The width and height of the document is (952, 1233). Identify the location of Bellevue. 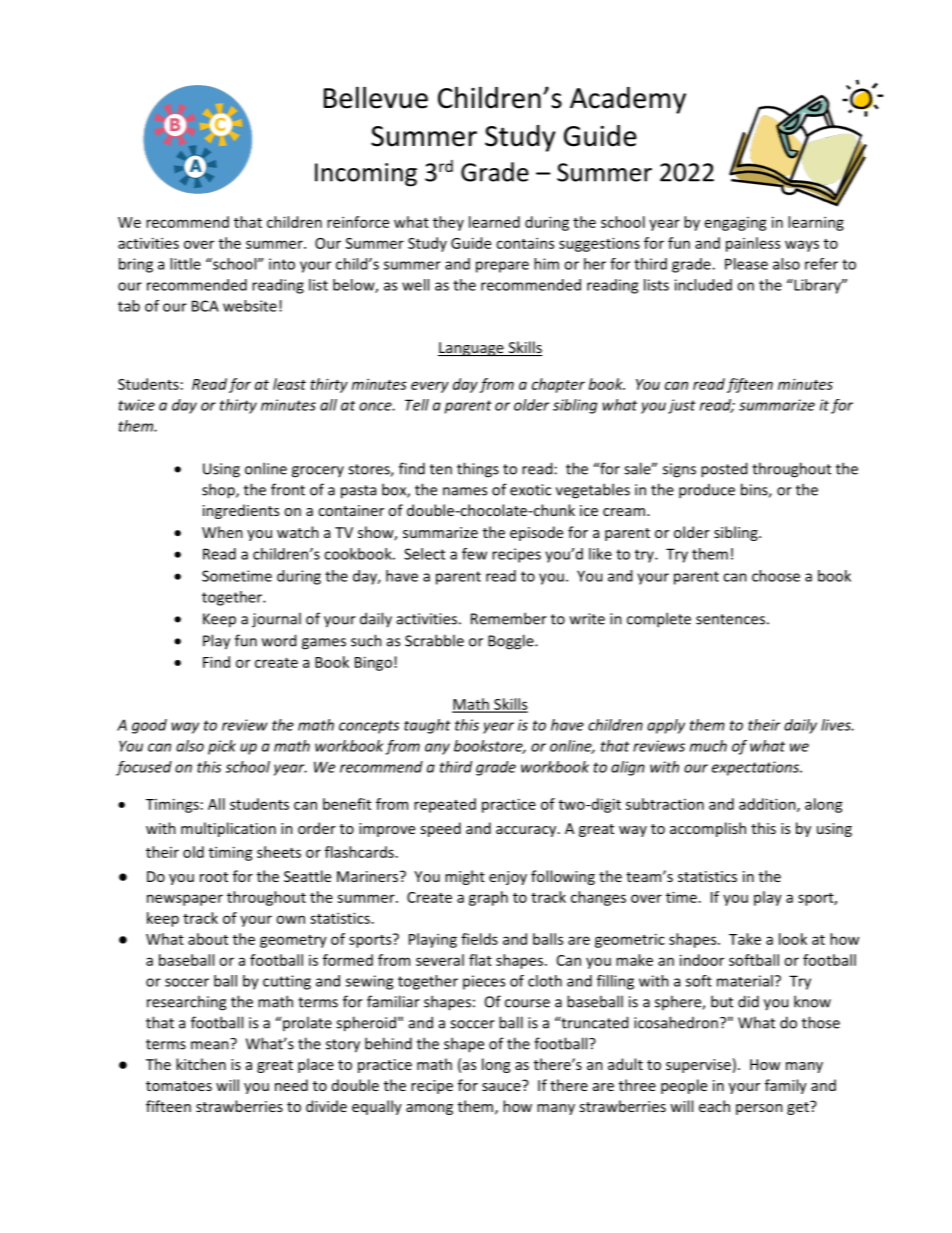
(376, 97).
